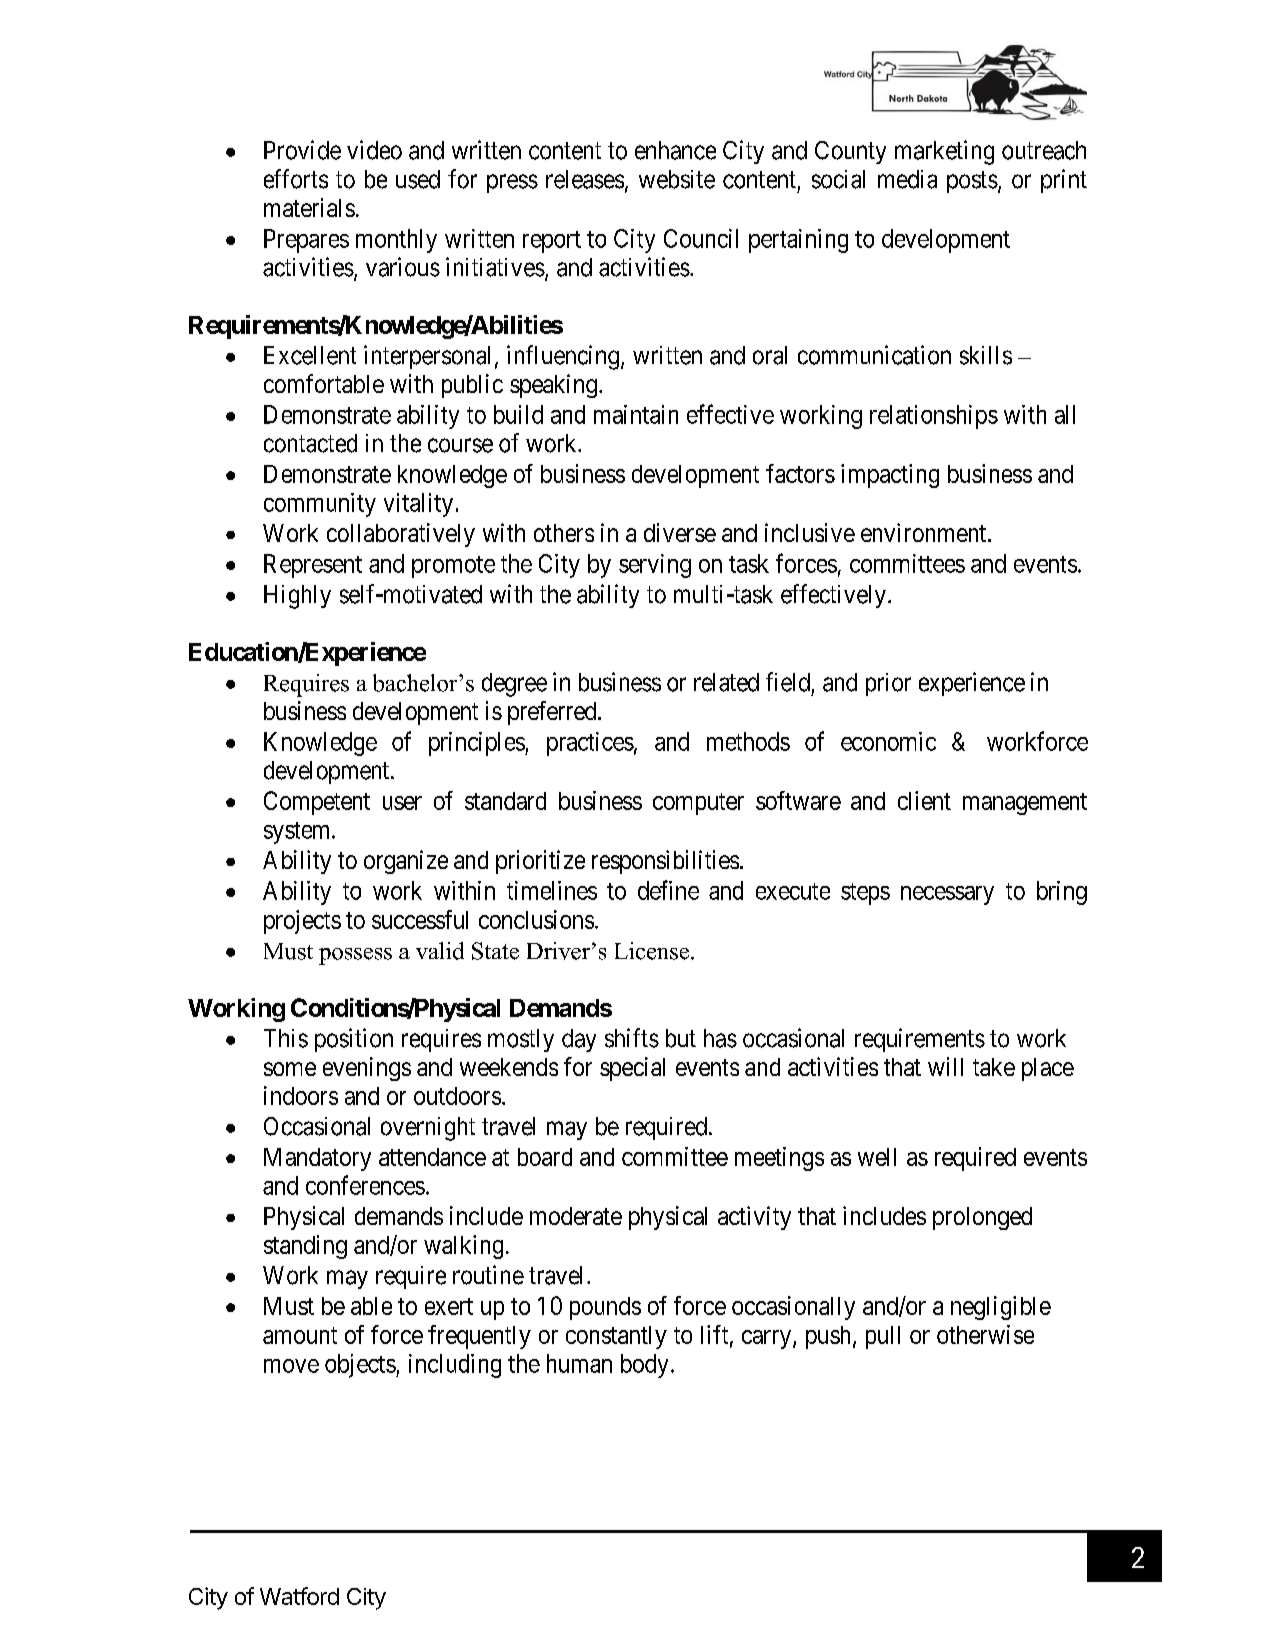 Image resolution: width=1275 pixels, height=1650 pixels. What do you see at coordinates (972, 182) in the image?
I see `posts` at bounding box center [972, 182].
